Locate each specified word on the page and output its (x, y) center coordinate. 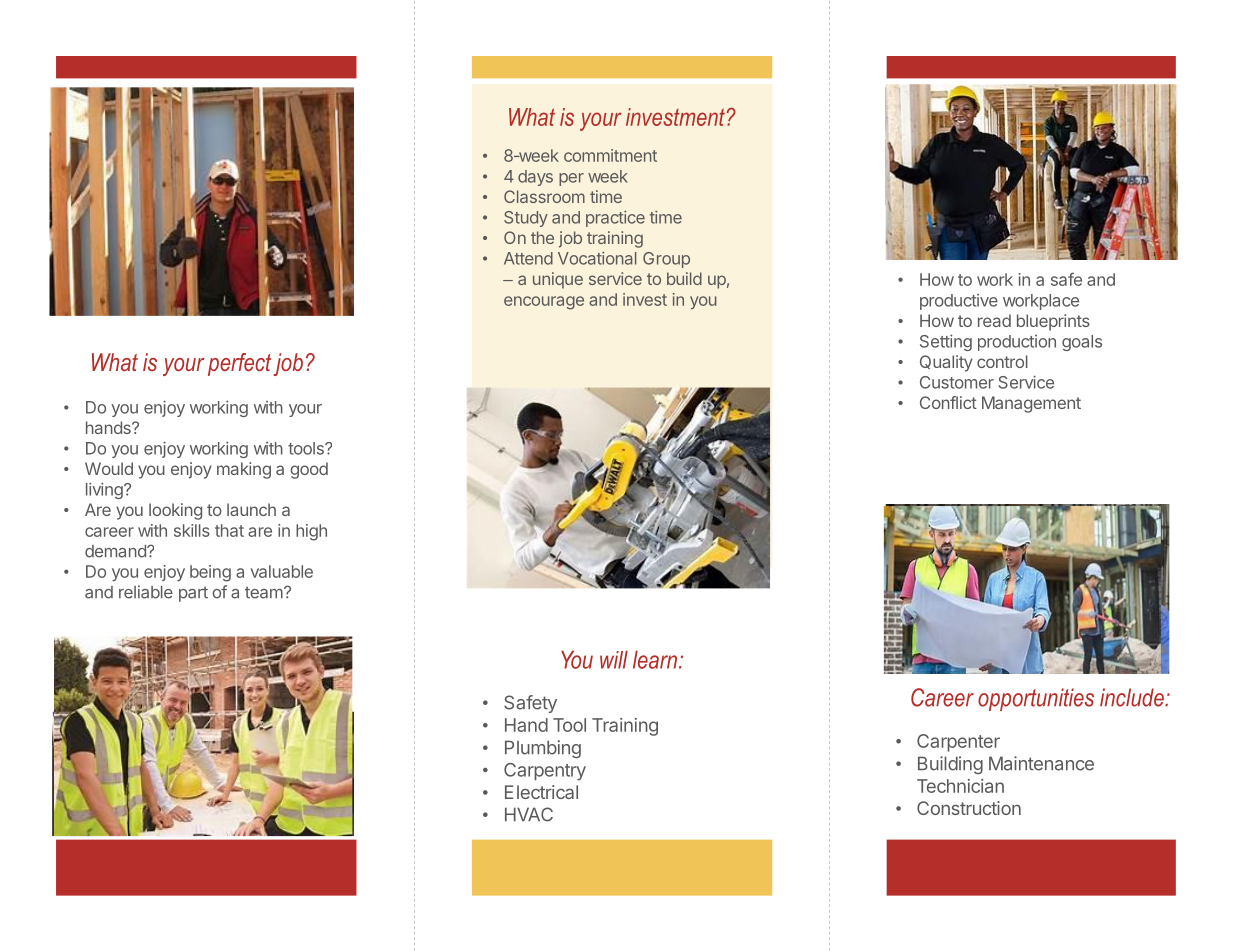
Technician (960, 786)
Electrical (541, 792)
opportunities (1036, 699)
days (535, 178)
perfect (239, 364)
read (994, 320)
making (244, 470)
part (193, 594)
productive (959, 302)
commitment (610, 155)
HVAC (529, 814)
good (309, 470)
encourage (544, 303)
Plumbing (543, 749)
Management (1031, 404)
